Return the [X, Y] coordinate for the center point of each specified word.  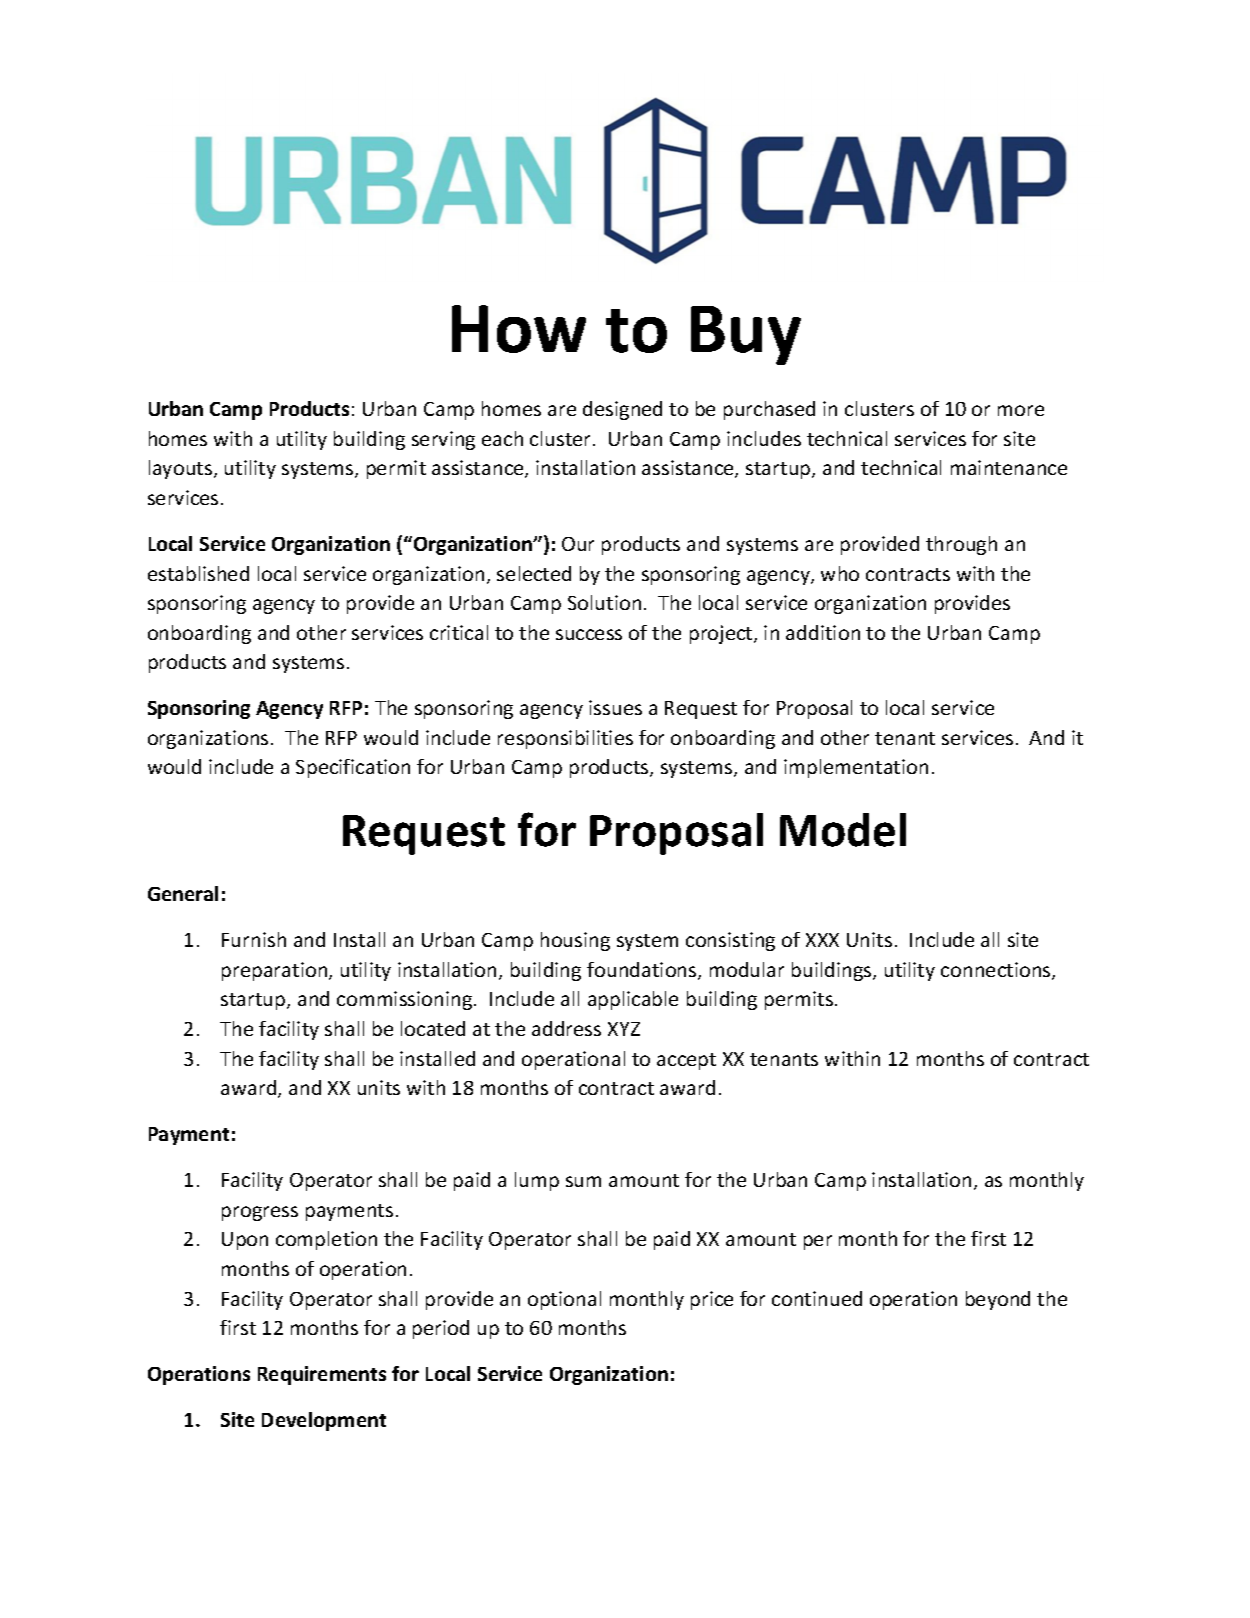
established [198, 573]
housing [575, 941]
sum [583, 1181]
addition [823, 632]
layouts [182, 469]
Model [843, 830]
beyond [998, 1300]
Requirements [322, 1375]
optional [564, 1300]
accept [686, 1061]
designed [622, 410]
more [1021, 410]
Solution [604, 602]
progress [260, 1213]
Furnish [254, 939]
